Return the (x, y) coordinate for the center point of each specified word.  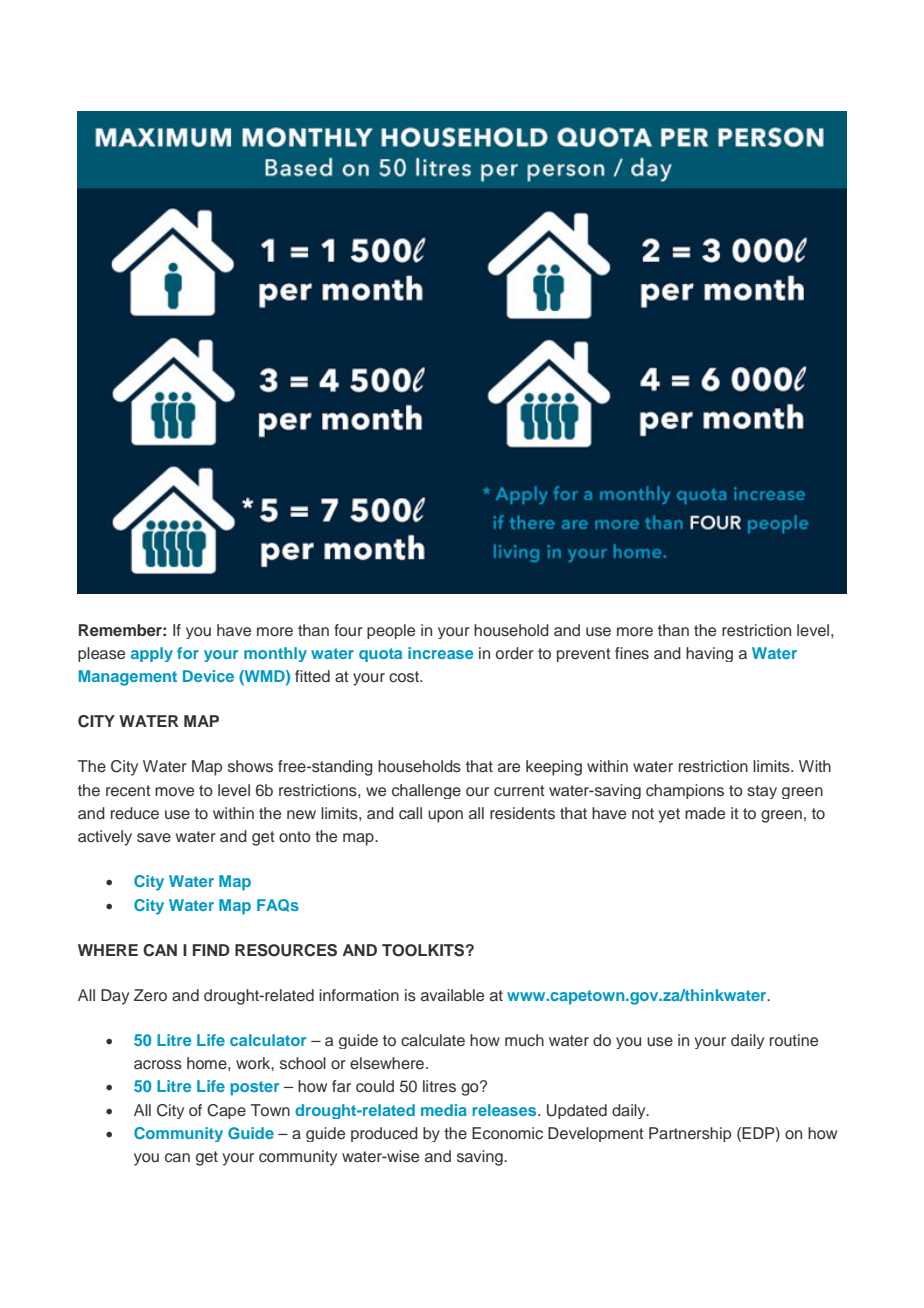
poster (254, 1088)
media (444, 1110)
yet (669, 815)
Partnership (690, 1134)
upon (445, 816)
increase (440, 653)
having (709, 654)
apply (152, 654)
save (154, 838)
